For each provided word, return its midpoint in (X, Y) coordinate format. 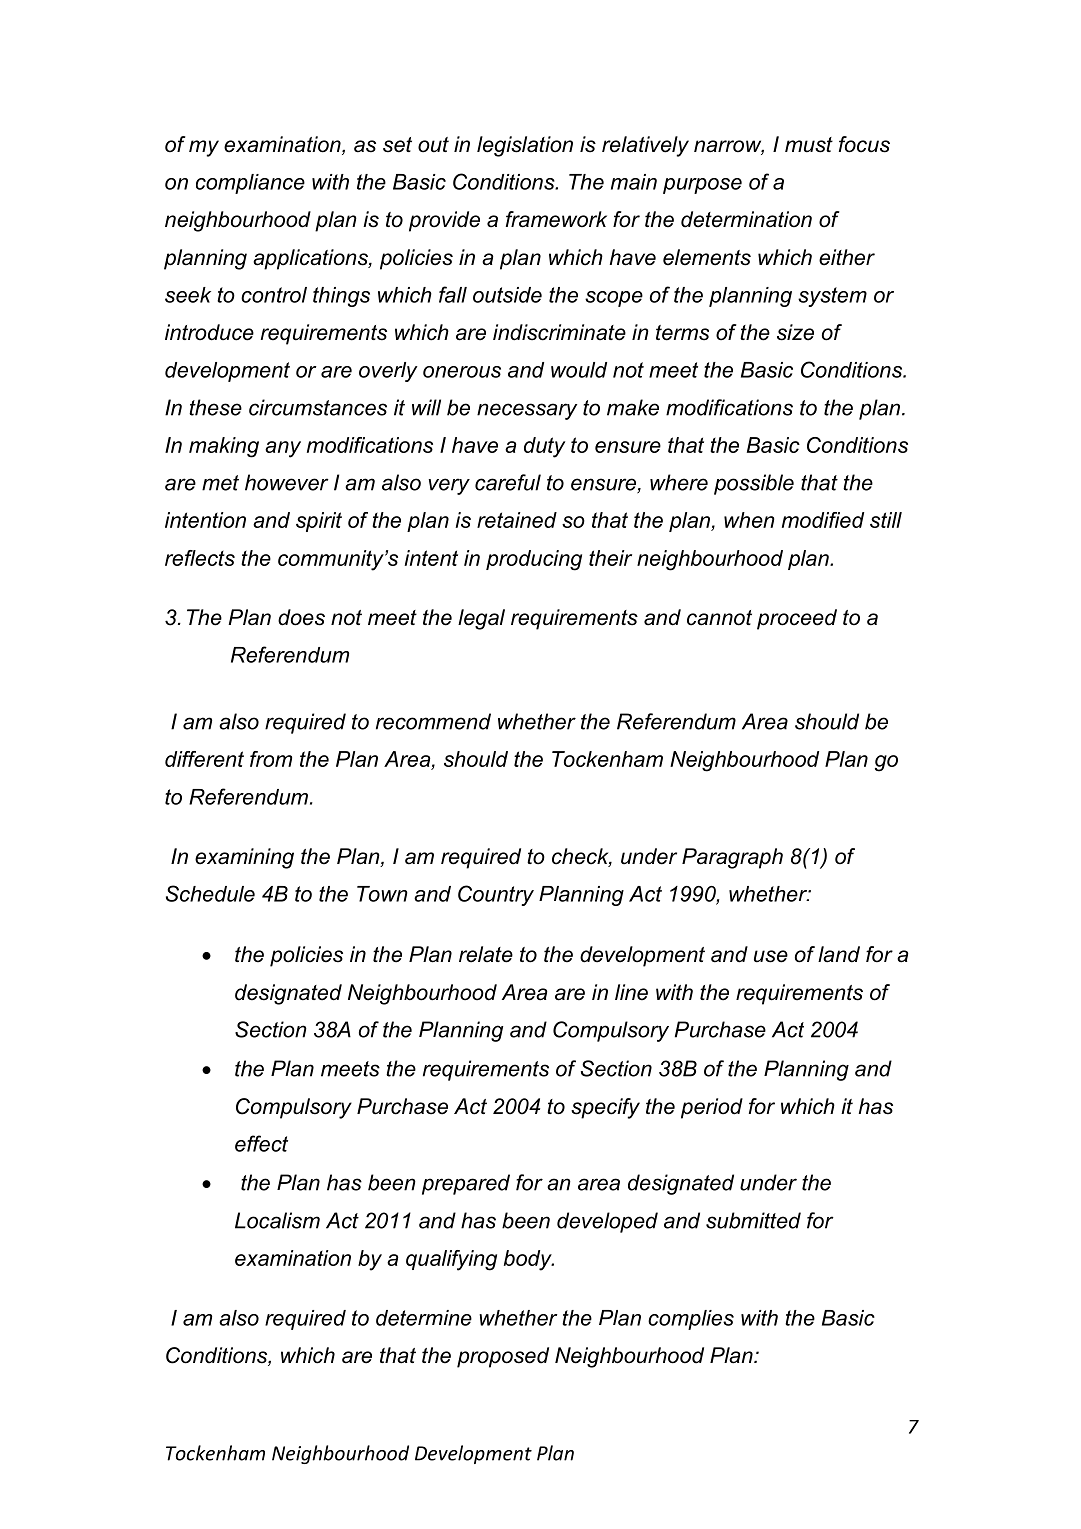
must (809, 145)
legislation (525, 146)
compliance (250, 184)
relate (486, 954)
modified (823, 520)
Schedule (210, 893)
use (771, 956)
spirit (319, 522)
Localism (277, 1220)
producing (534, 560)
